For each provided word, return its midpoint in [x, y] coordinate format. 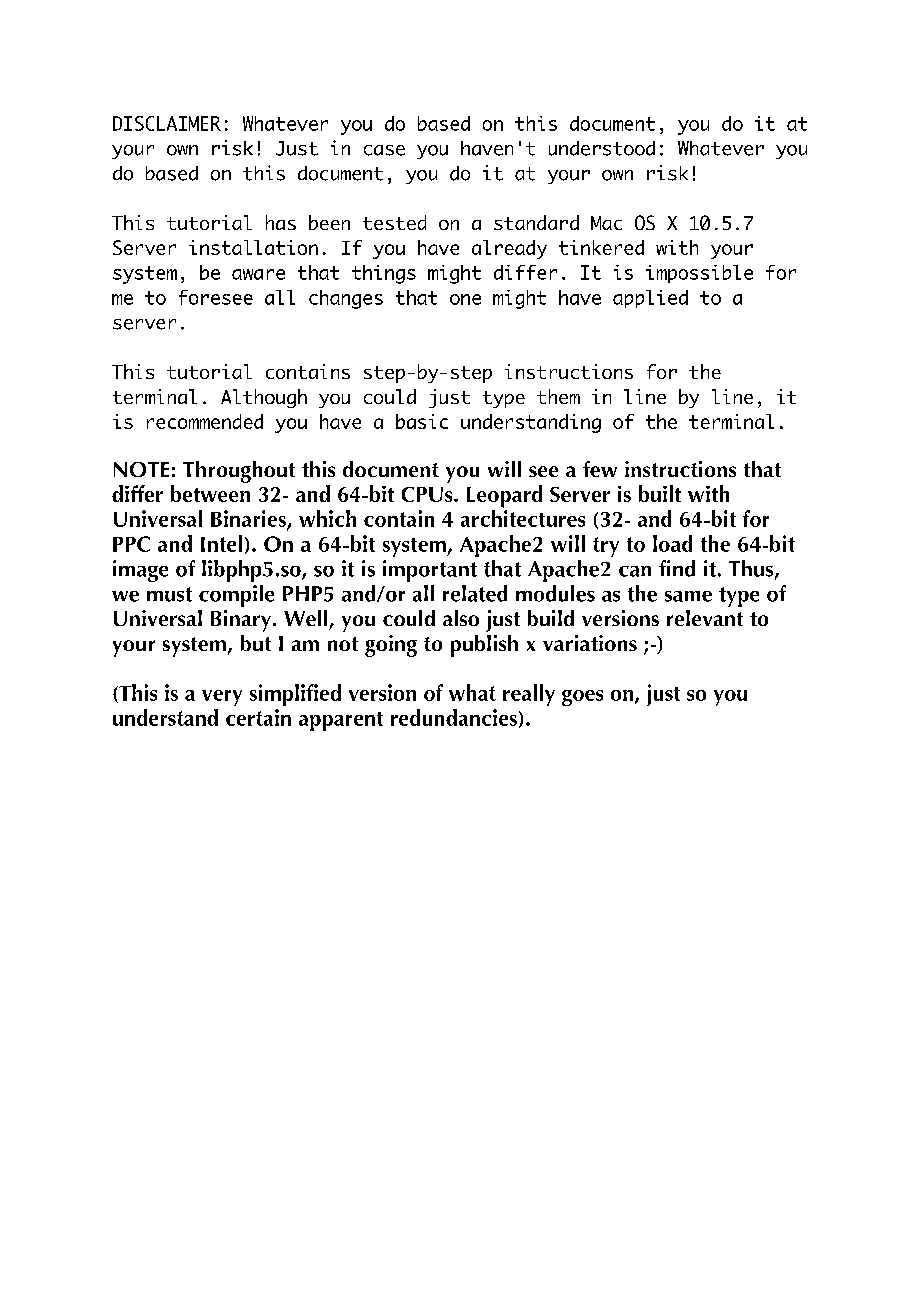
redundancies [454, 717]
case [384, 150]
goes [582, 698]
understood [602, 148]
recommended [205, 421]
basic [422, 421]
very [222, 698]
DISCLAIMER [167, 123]
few [600, 469]
